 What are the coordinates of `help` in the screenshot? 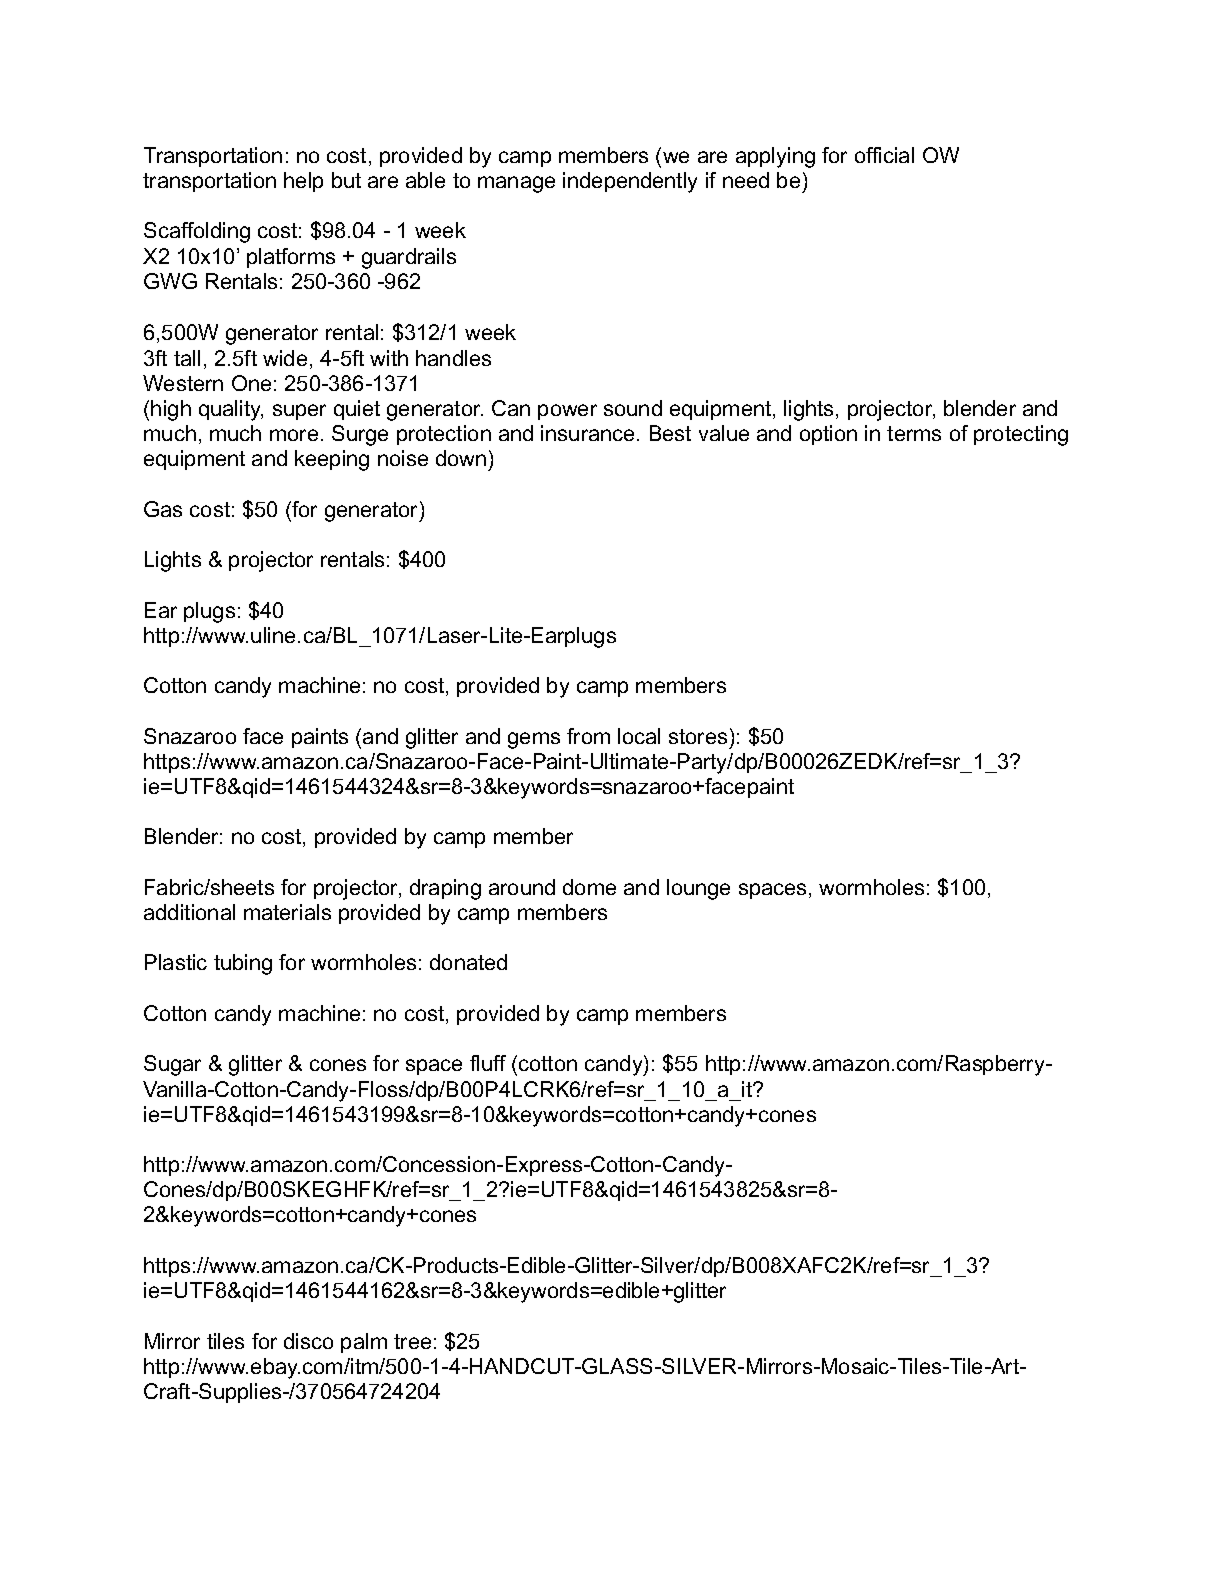 It's located at (303, 182).
